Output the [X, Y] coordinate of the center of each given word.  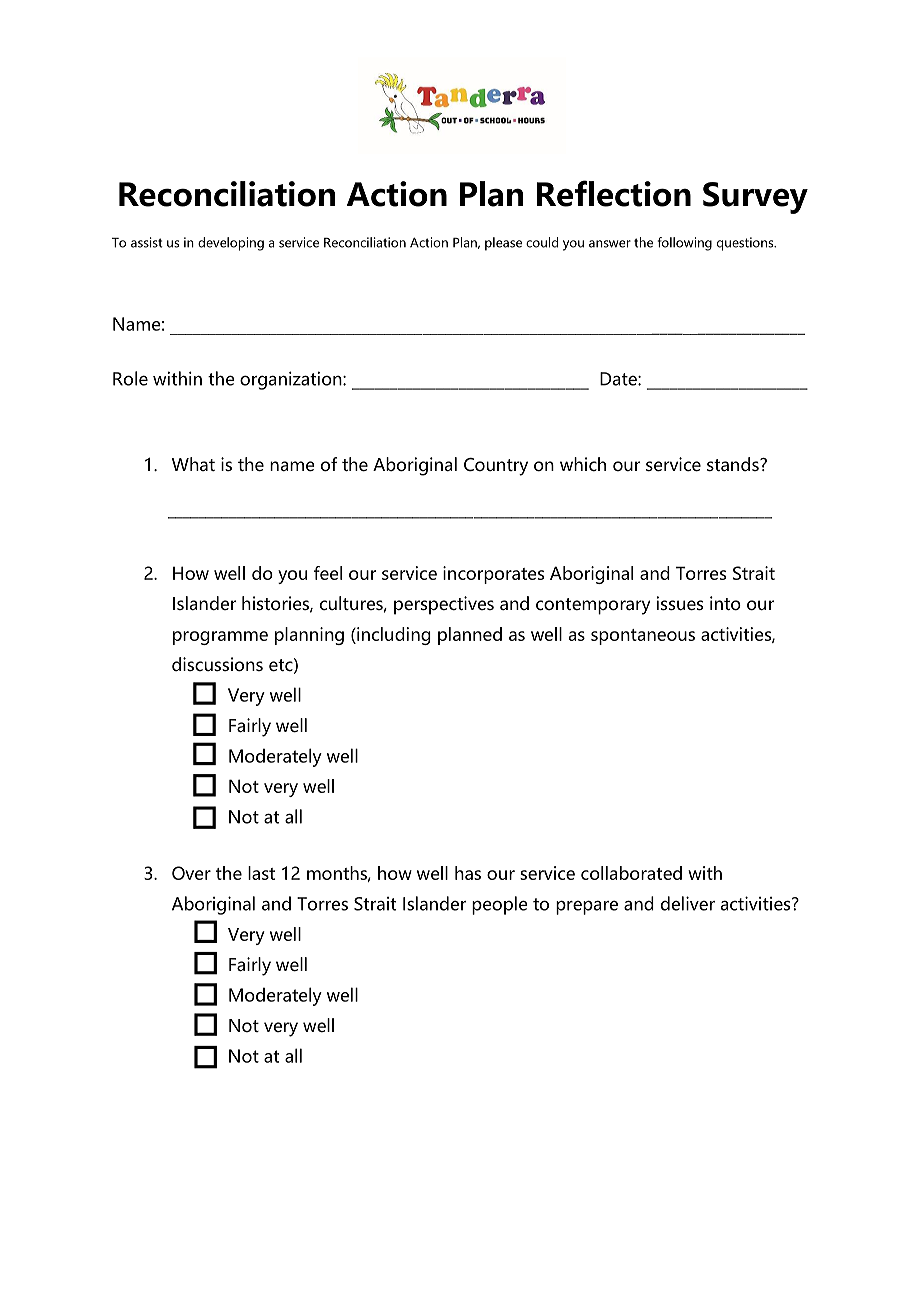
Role [130, 378]
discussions [217, 664]
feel [328, 573]
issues [680, 603]
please [503, 244]
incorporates [493, 575]
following [684, 244]
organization [292, 380]
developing [231, 244]
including [393, 636]
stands [734, 464]
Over [191, 873]
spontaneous [643, 637]
